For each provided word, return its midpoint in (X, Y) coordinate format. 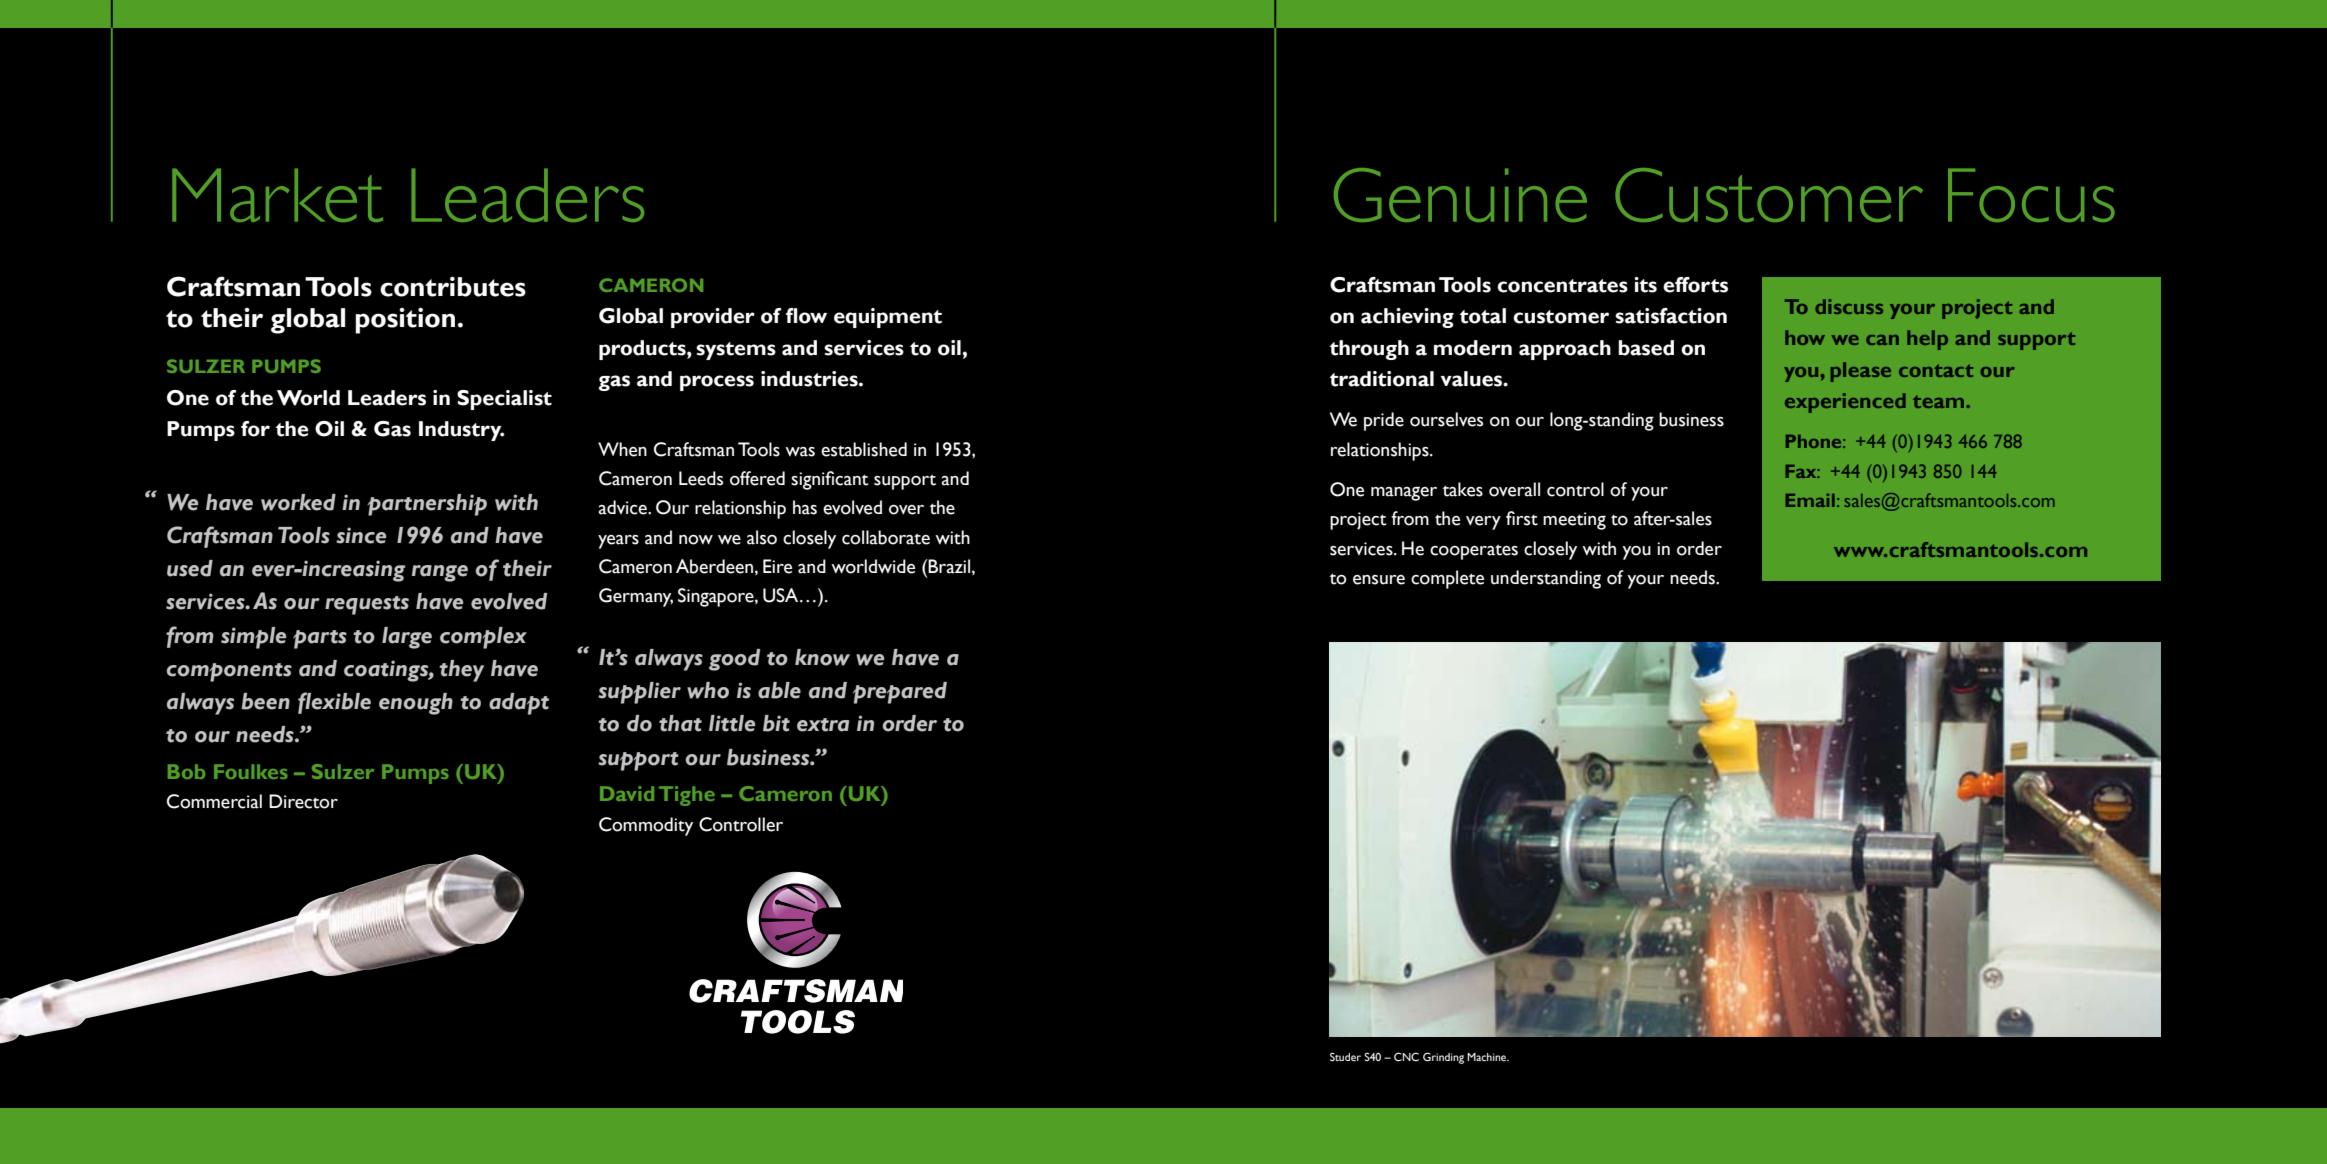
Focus (2031, 195)
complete (1447, 579)
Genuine (1460, 195)
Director (303, 801)
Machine (1488, 1057)
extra (823, 725)
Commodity (646, 826)
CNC (1406, 1057)
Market (277, 195)
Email (1810, 500)
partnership (427, 505)
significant (830, 480)
